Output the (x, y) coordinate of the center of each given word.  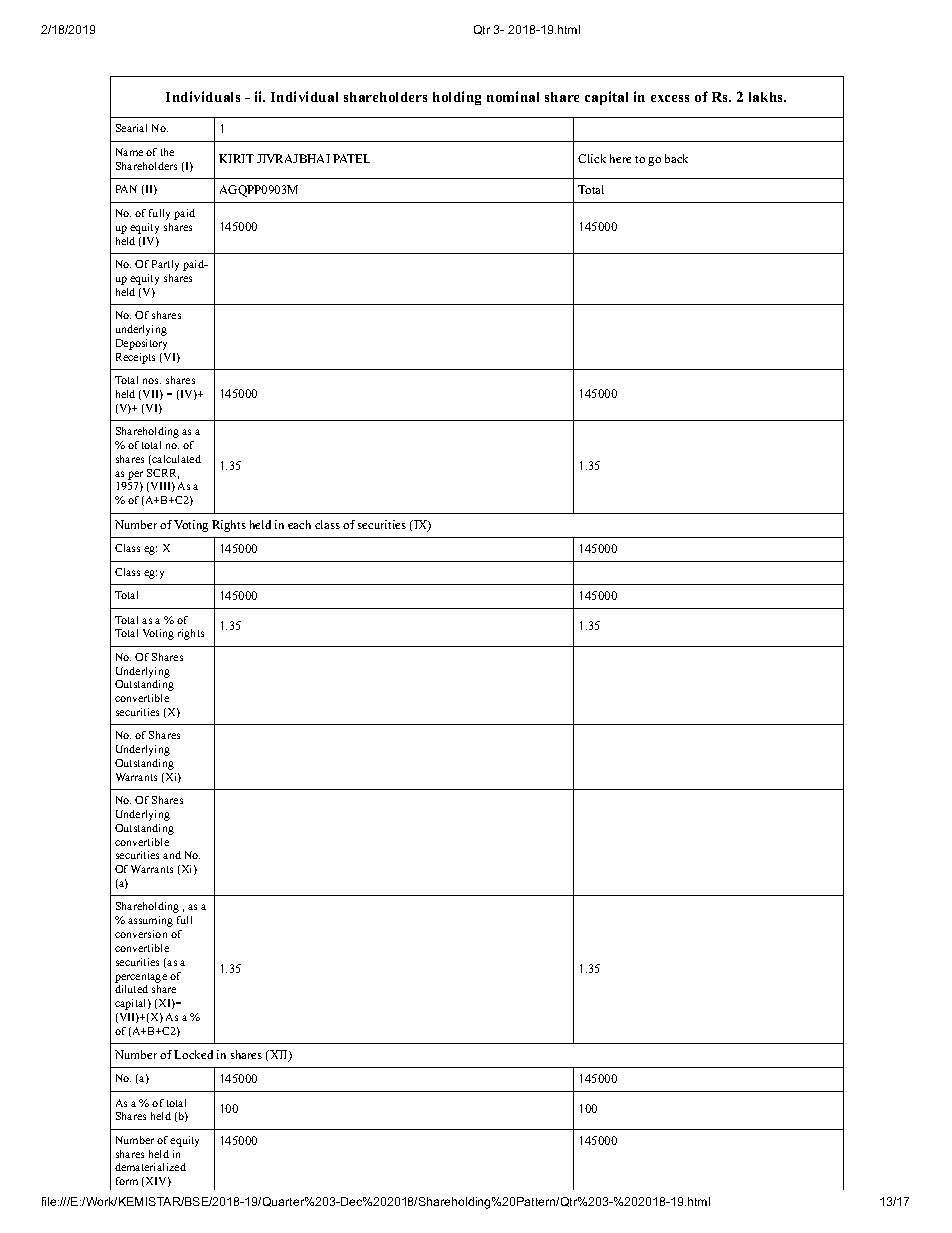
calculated (175, 460)
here (620, 158)
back (676, 158)
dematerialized (150, 1167)
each (299, 524)
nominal (513, 96)
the (167, 152)
